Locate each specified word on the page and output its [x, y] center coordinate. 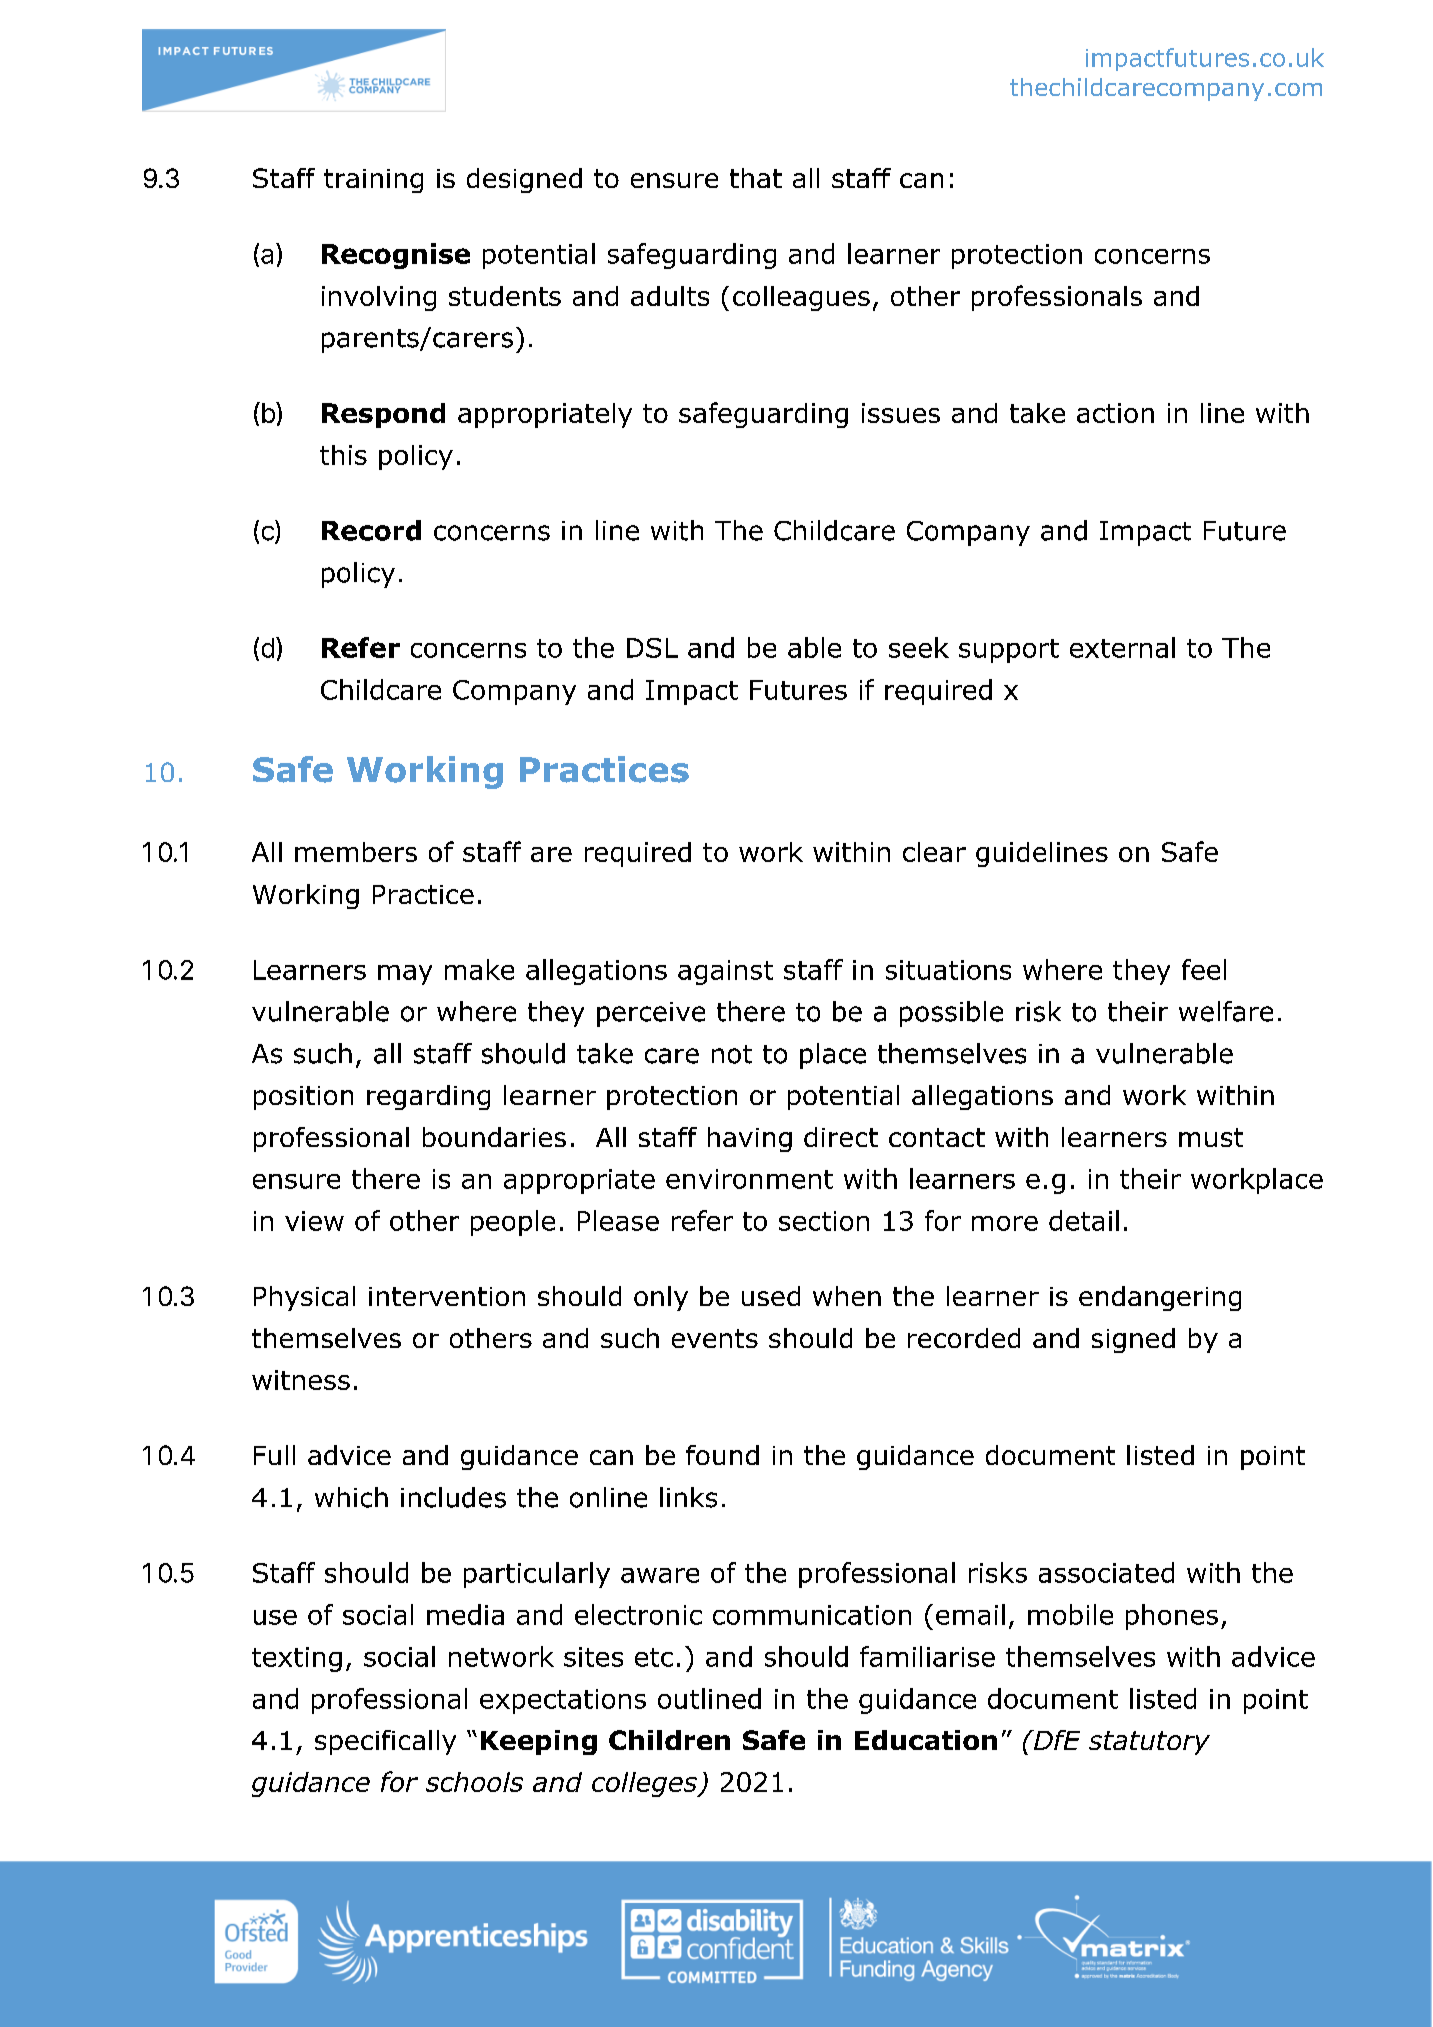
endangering [1160, 1298]
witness [301, 1380]
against [725, 972]
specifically [385, 1742]
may [405, 975]
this [343, 455]
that [756, 178]
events [715, 1338]
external [1122, 647]
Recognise [396, 256]
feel [1204, 969]
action [1115, 413]
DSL [652, 648]
